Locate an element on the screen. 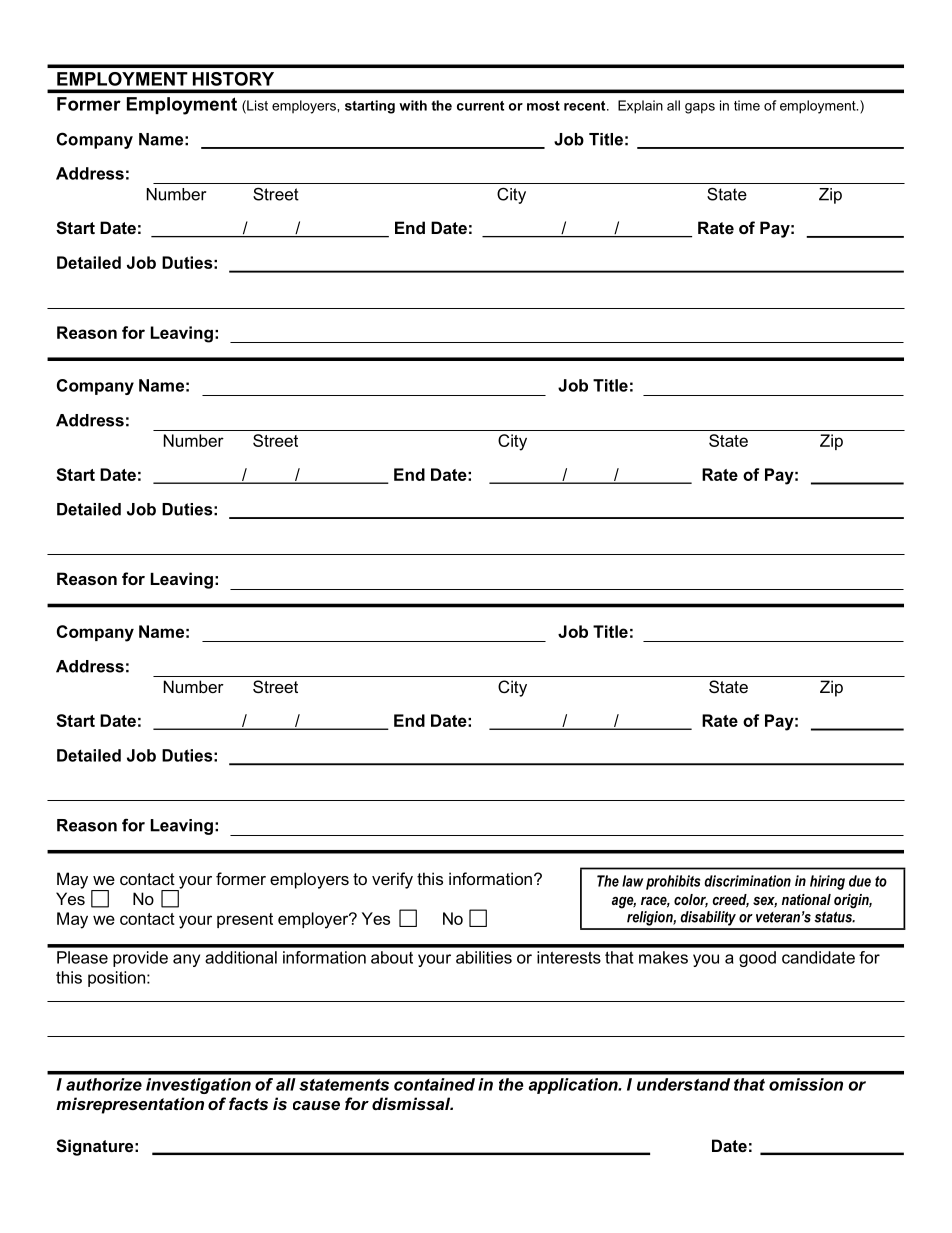 The image size is (952, 1233). gaps is located at coordinates (700, 108).
